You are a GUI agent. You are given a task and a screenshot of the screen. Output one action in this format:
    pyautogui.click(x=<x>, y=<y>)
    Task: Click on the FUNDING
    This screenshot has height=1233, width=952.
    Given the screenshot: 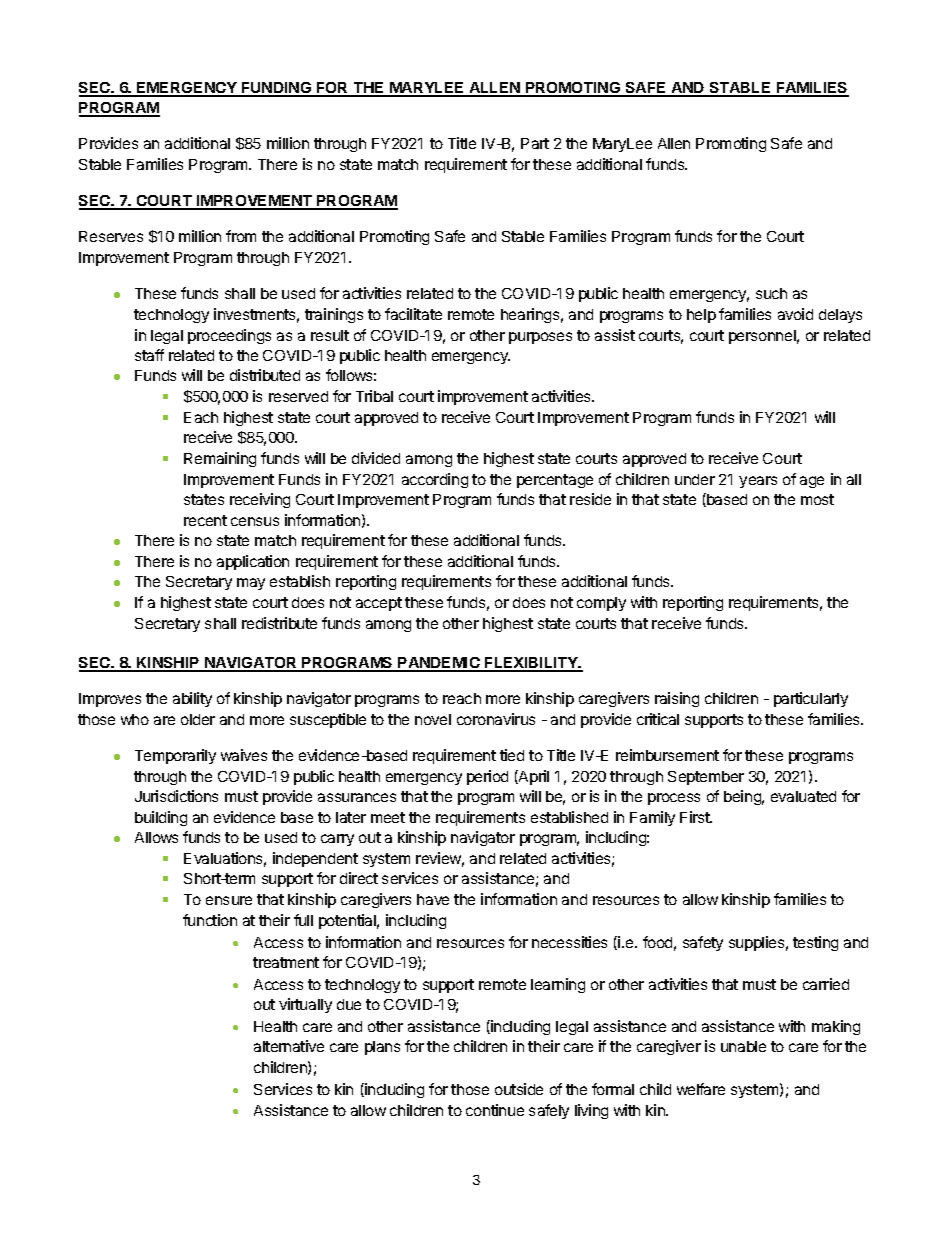 What is the action you would take?
    pyautogui.click(x=277, y=89)
